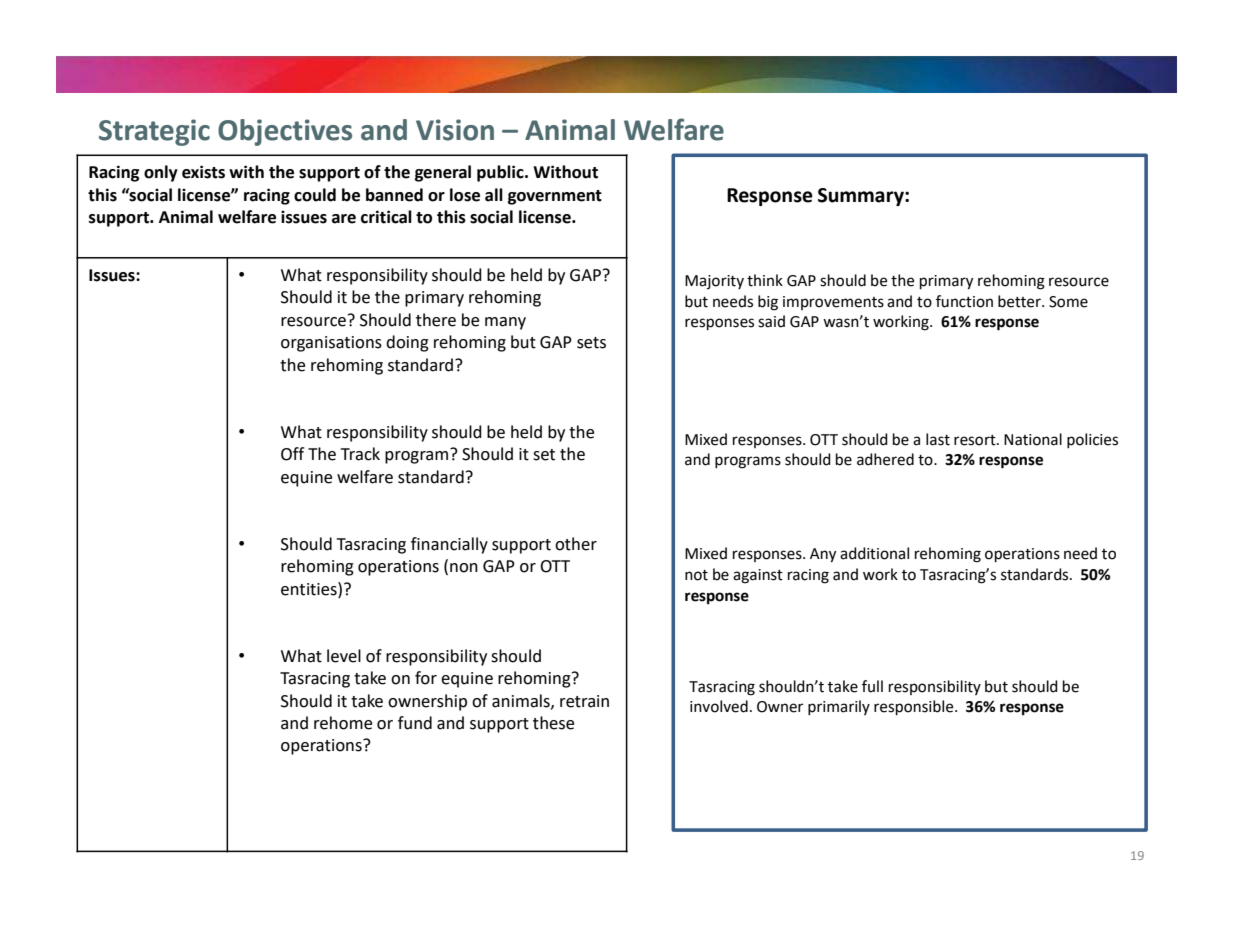 The image size is (1233, 952). Describe the element at coordinates (576, 544) in the screenshot. I see `other` at that location.
